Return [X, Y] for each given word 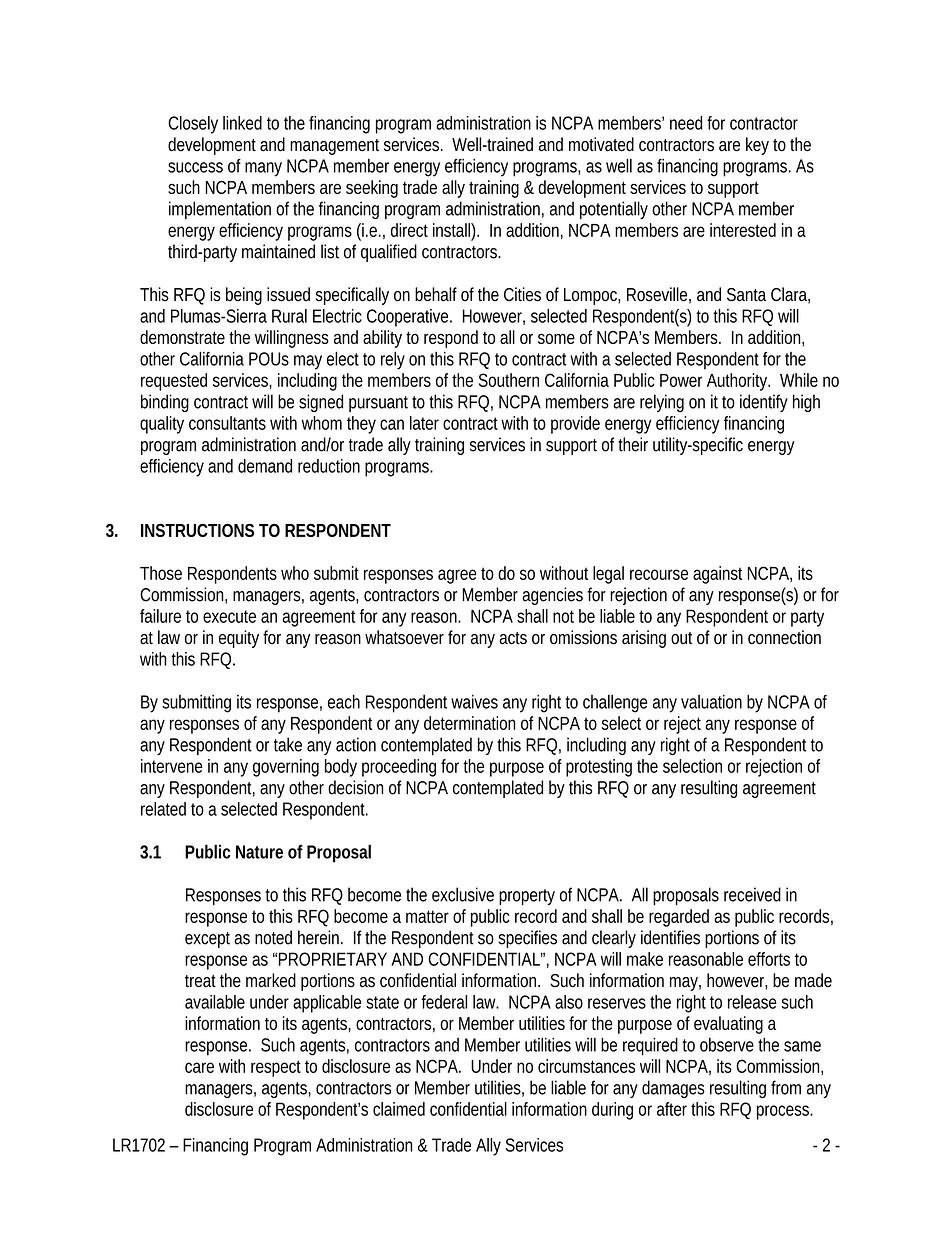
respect [276, 1068]
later [424, 423]
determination [469, 723]
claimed [399, 1109]
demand [265, 466]
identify [764, 403]
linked [242, 123]
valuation [711, 702]
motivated [601, 144]
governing [286, 768]
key [757, 146]
